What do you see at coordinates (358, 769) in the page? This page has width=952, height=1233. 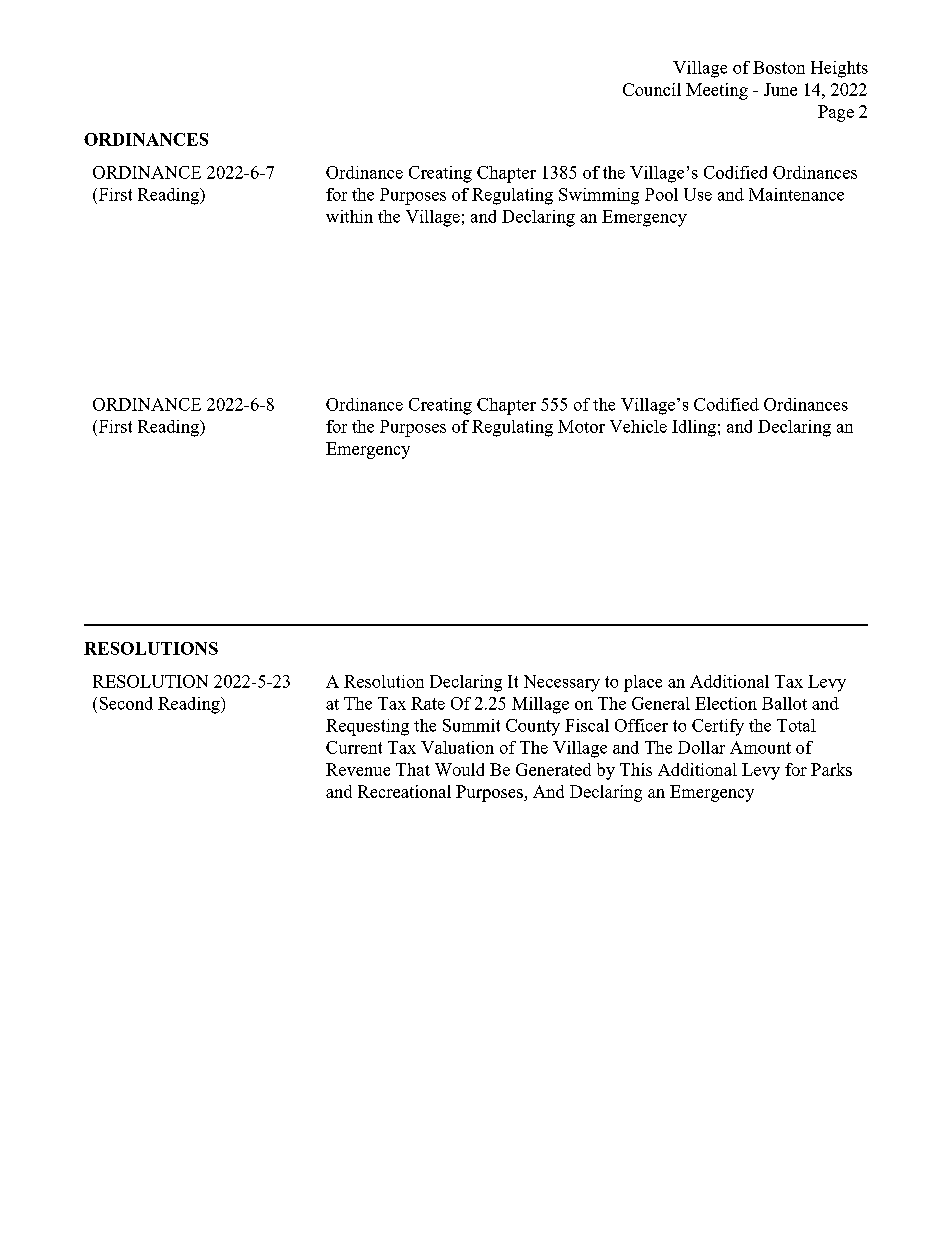 I see `Revenue` at bounding box center [358, 769].
